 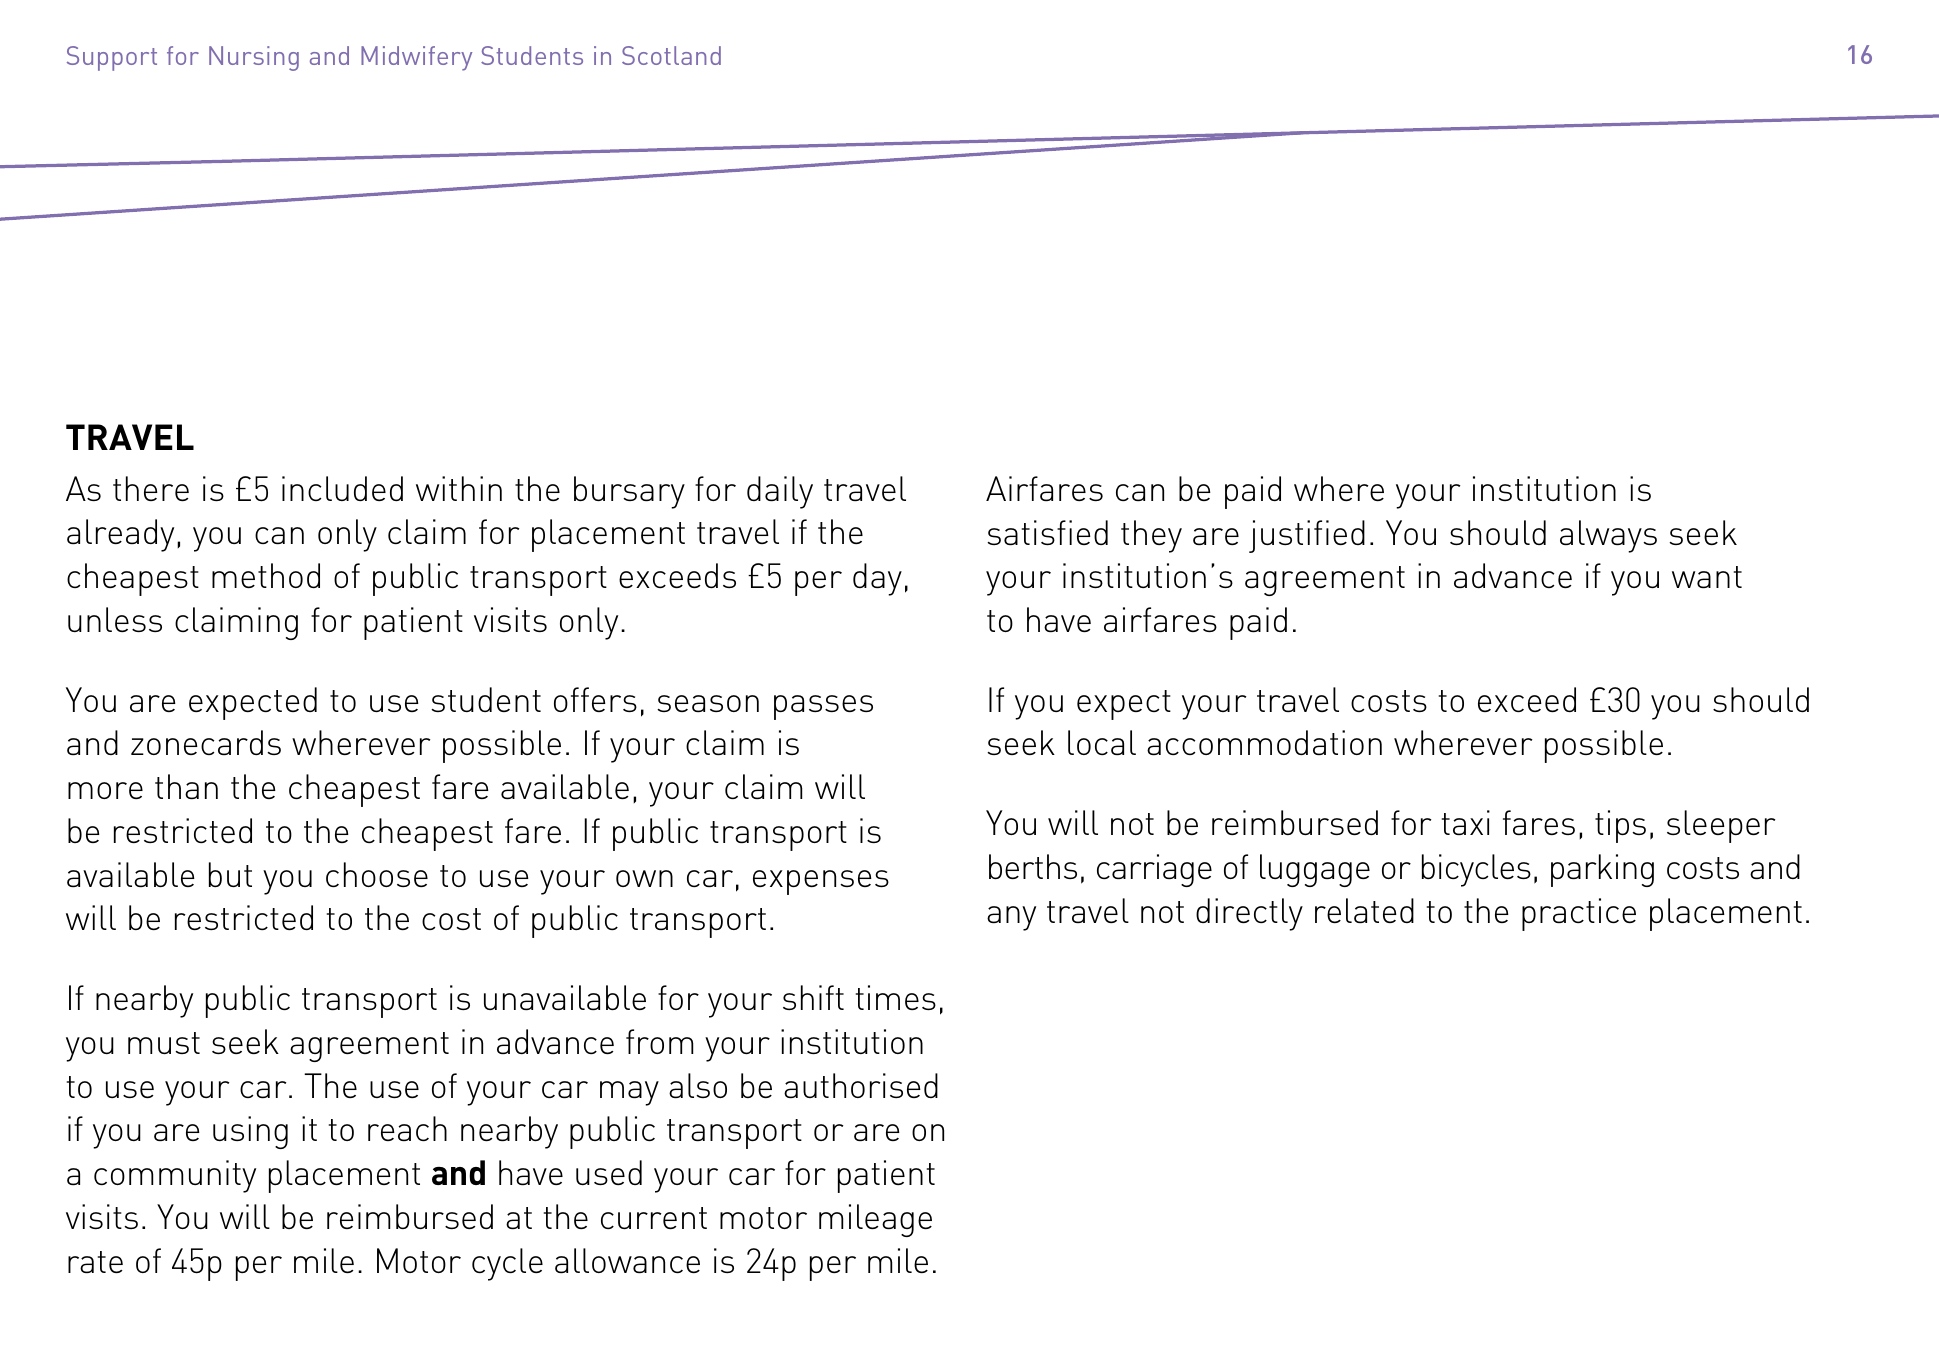 I want to click on but, so click(x=230, y=874).
